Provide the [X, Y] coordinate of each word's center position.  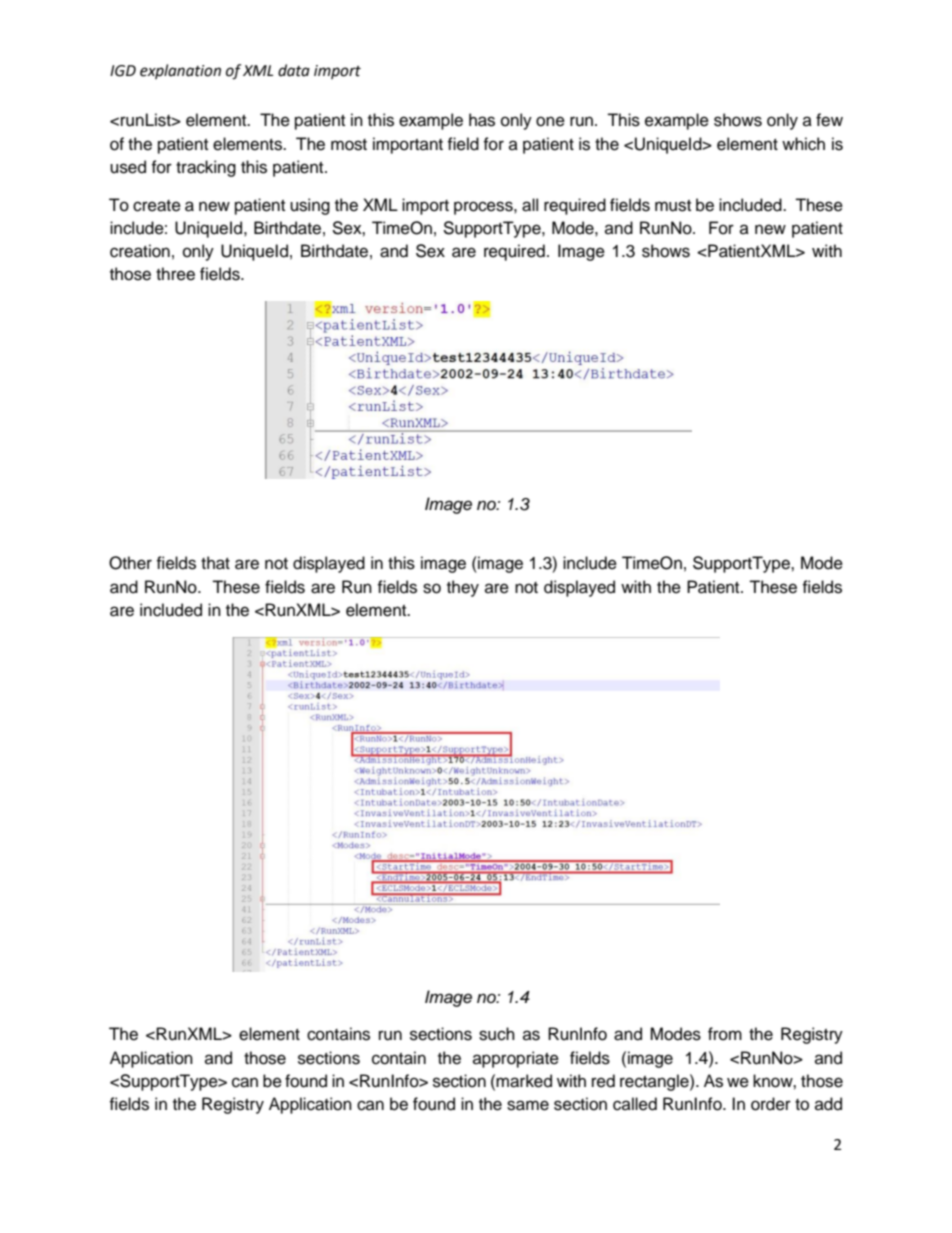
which [803, 144]
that [215, 563]
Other [130, 563]
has [482, 120]
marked [524, 1081]
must [673, 206]
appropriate [516, 1059]
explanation [180, 71]
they [463, 588]
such [497, 1034]
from [725, 1034]
